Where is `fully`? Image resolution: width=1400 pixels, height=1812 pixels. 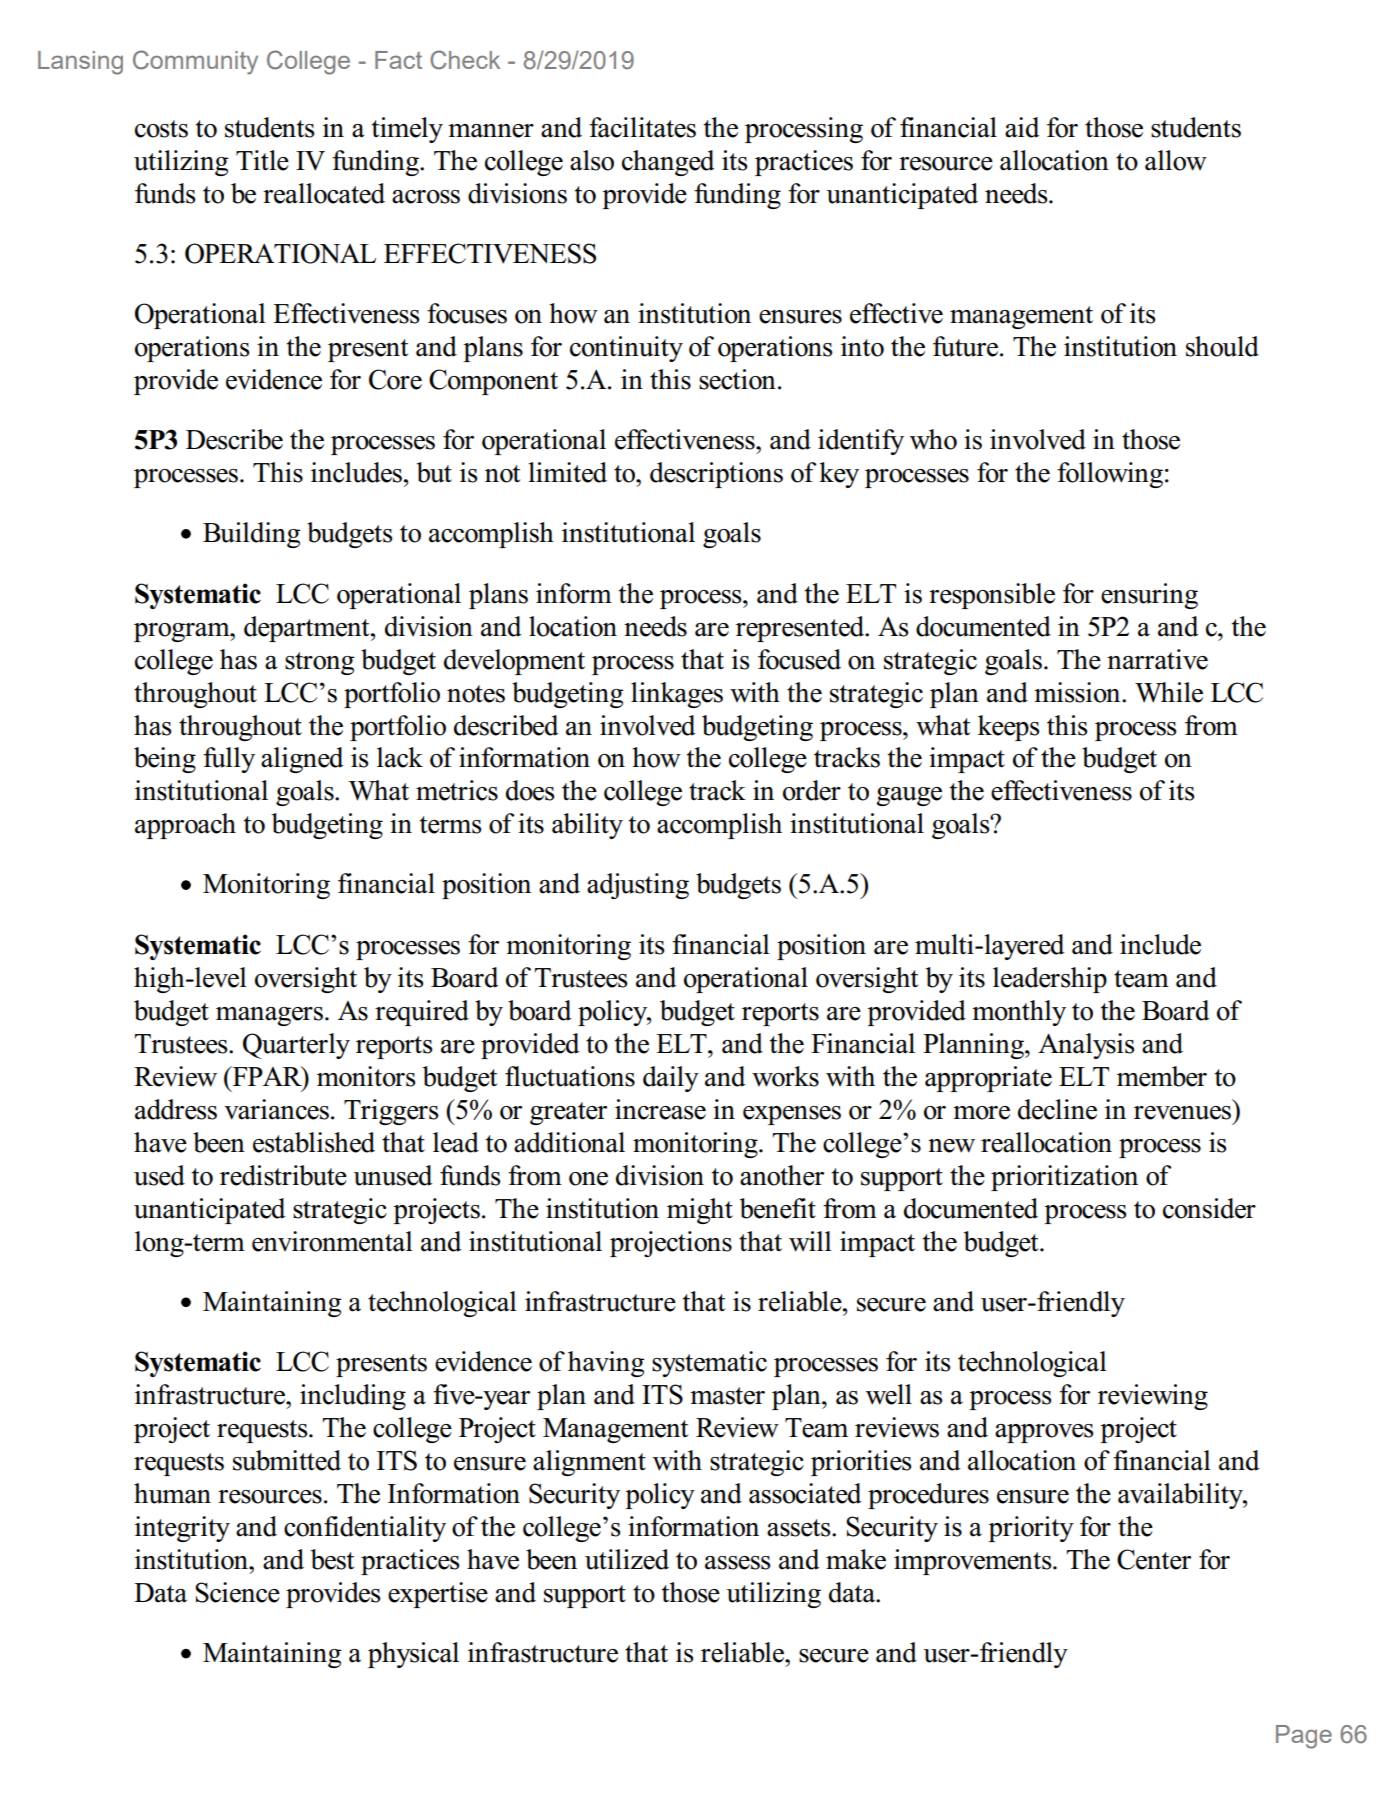 fully is located at coordinates (229, 760).
